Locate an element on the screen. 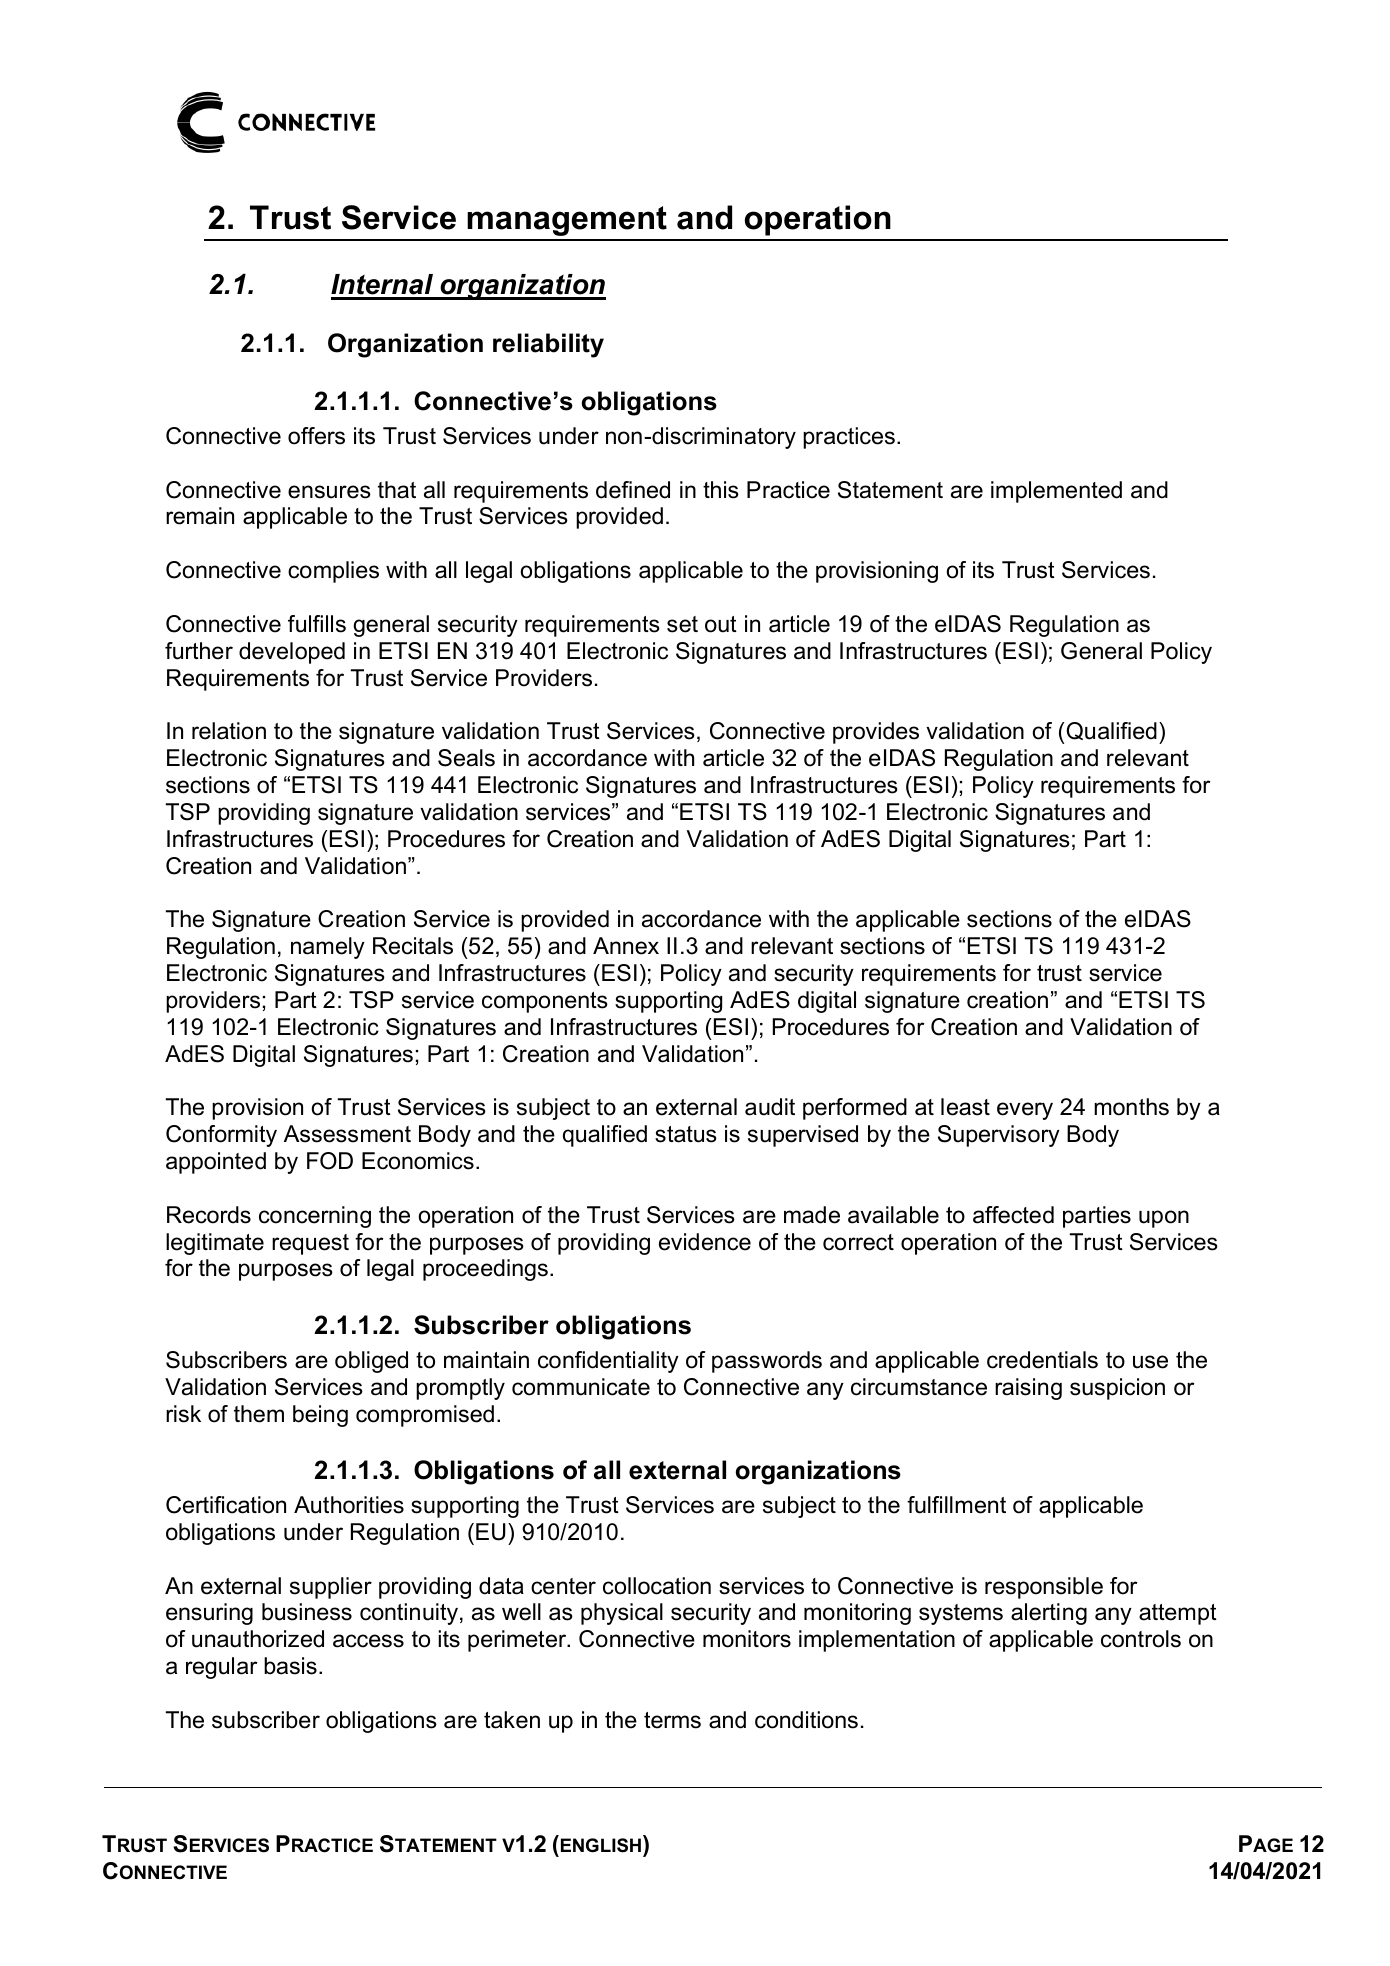 The width and height of the screenshot is (1390, 1966). basis is located at coordinates (290, 1666).
